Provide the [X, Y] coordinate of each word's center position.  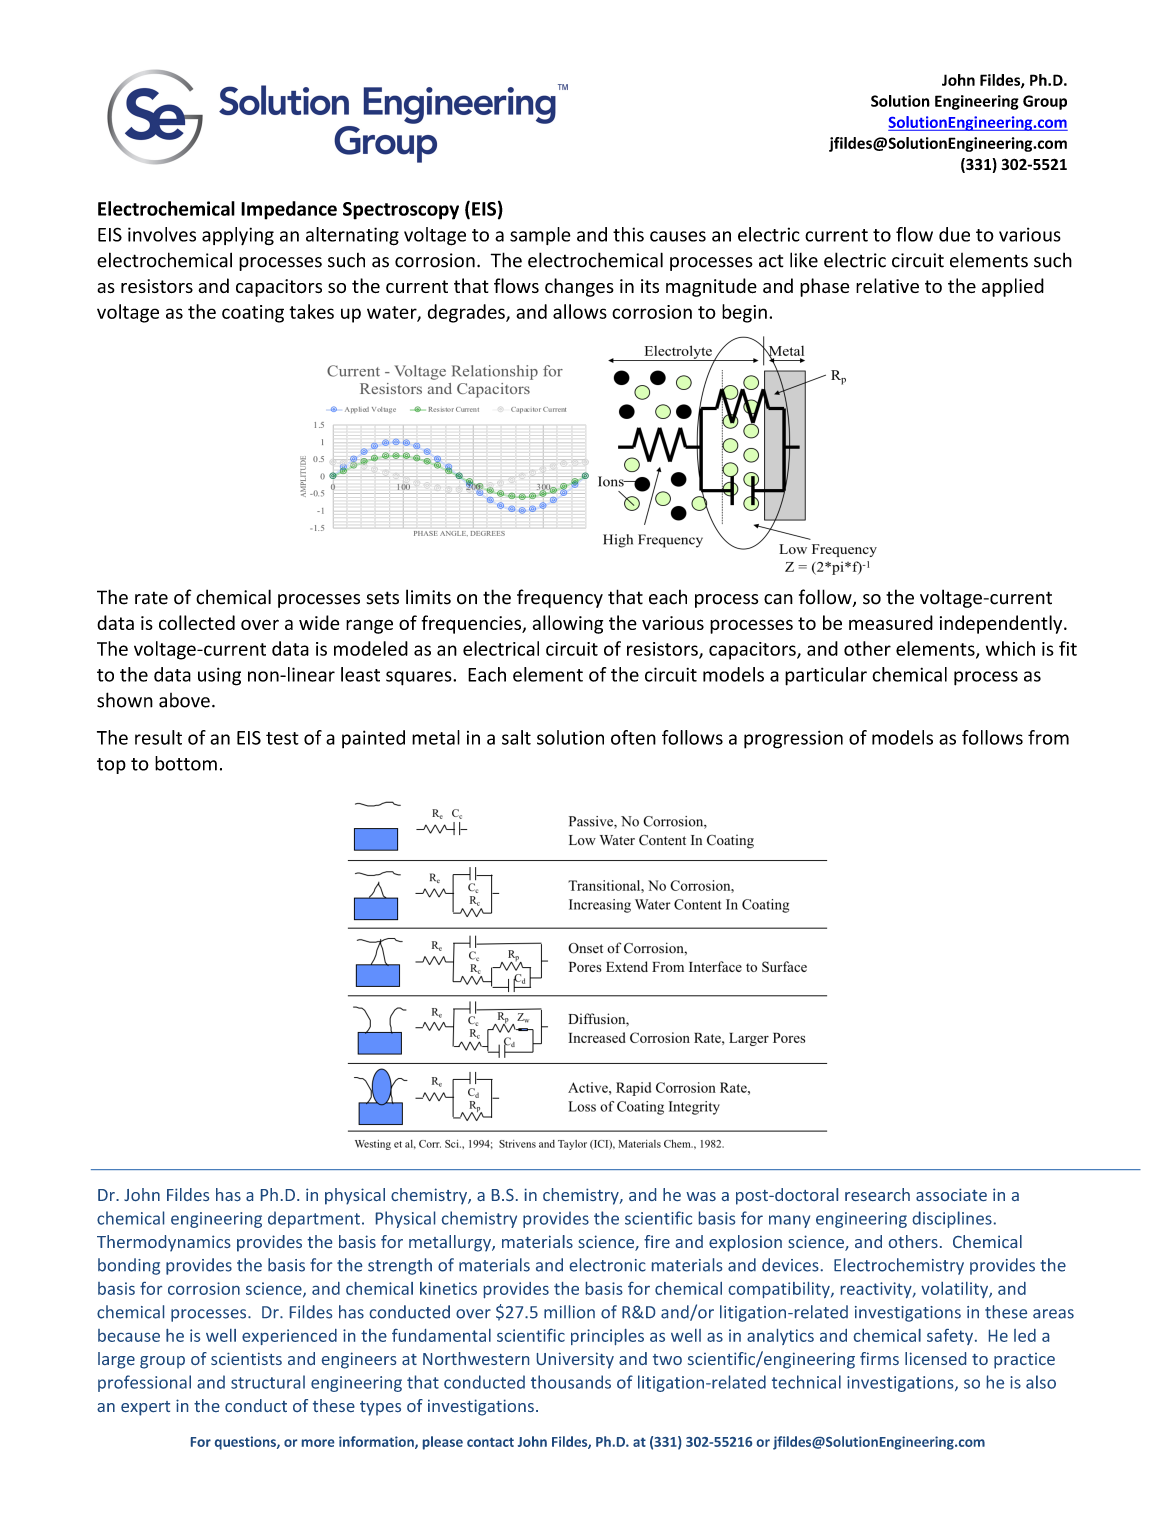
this [628, 234]
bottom [186, 763]
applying [238, 236]
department [314, 1219]
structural [268, 1382]
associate [951, 1194]
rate [151, 598]
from [1048, 737]
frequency [560, 598]
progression [793, 739]
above [184, 700]
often [633, 737]
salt [516, 737]
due [954, 234]
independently [1002, 624]
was [701, 1196]
